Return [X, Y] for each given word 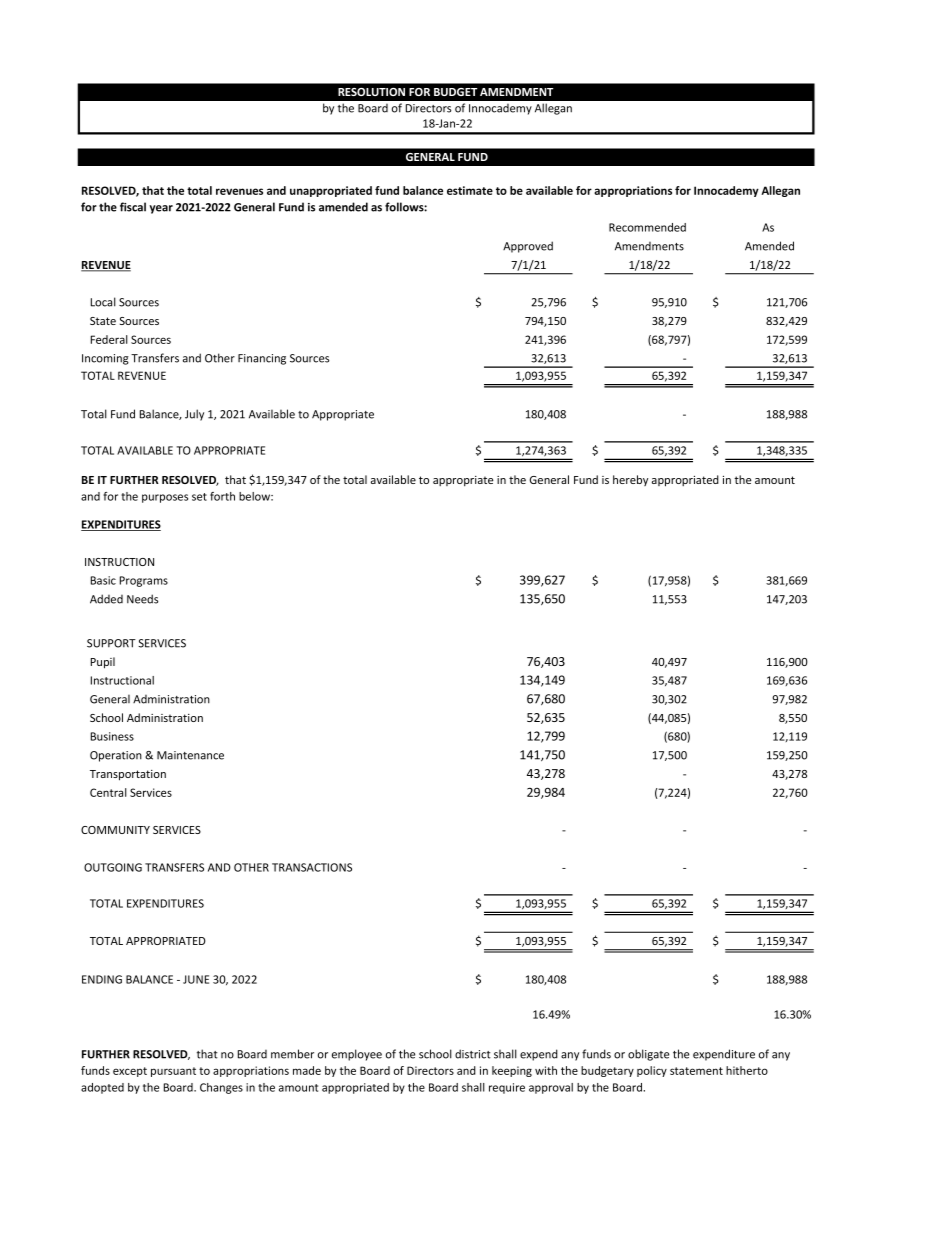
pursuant [173, 1072]
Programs [144, 581]
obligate [648, 1055]
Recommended [647, 227]
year [161, 209]
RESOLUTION [371, 92]
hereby [630, 480]
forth [222, 496]
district [473, 1054]
